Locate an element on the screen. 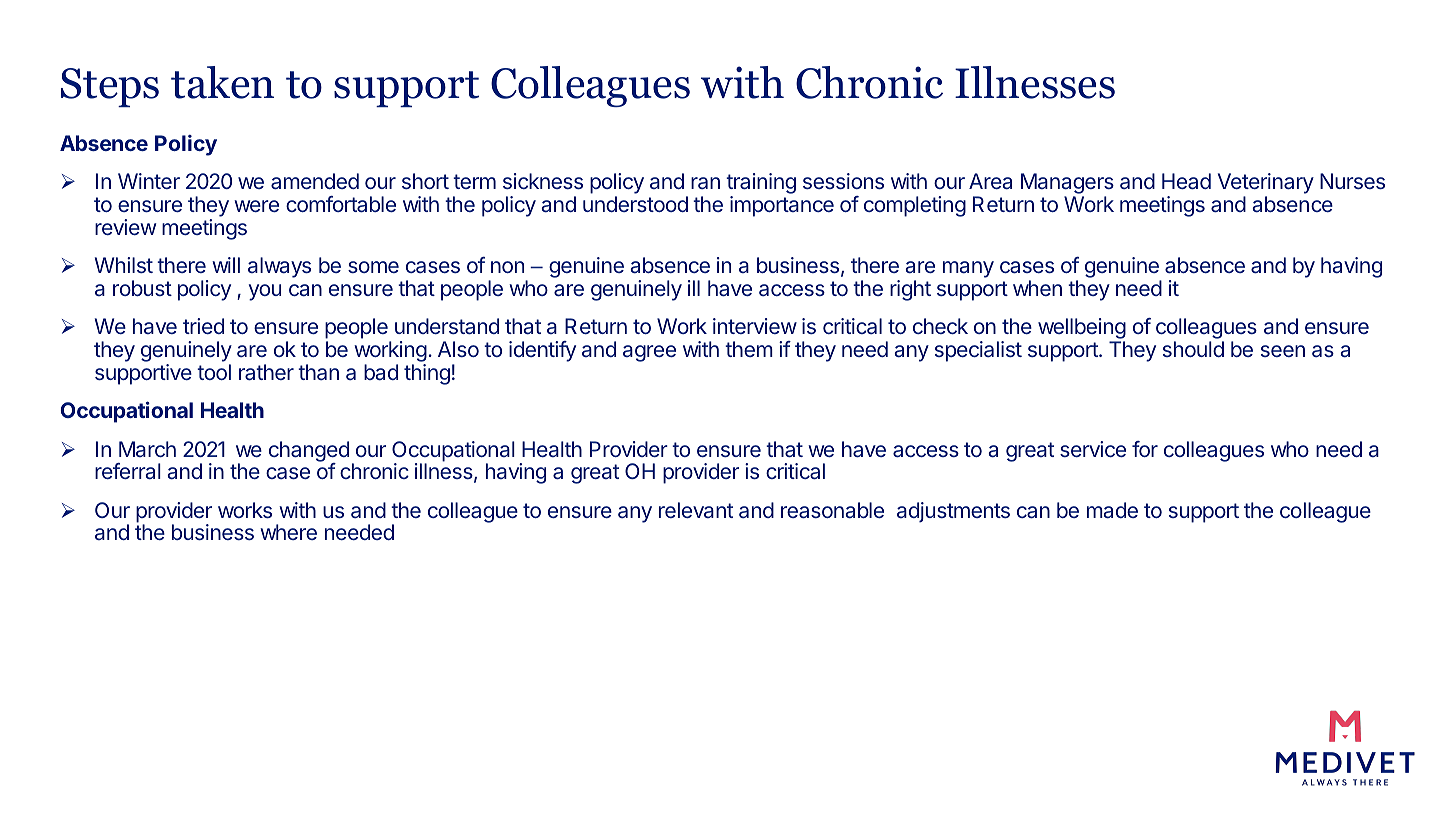 The height and width of the screenshot is (819, 1456). ran is located at coordinates (705, 183).
